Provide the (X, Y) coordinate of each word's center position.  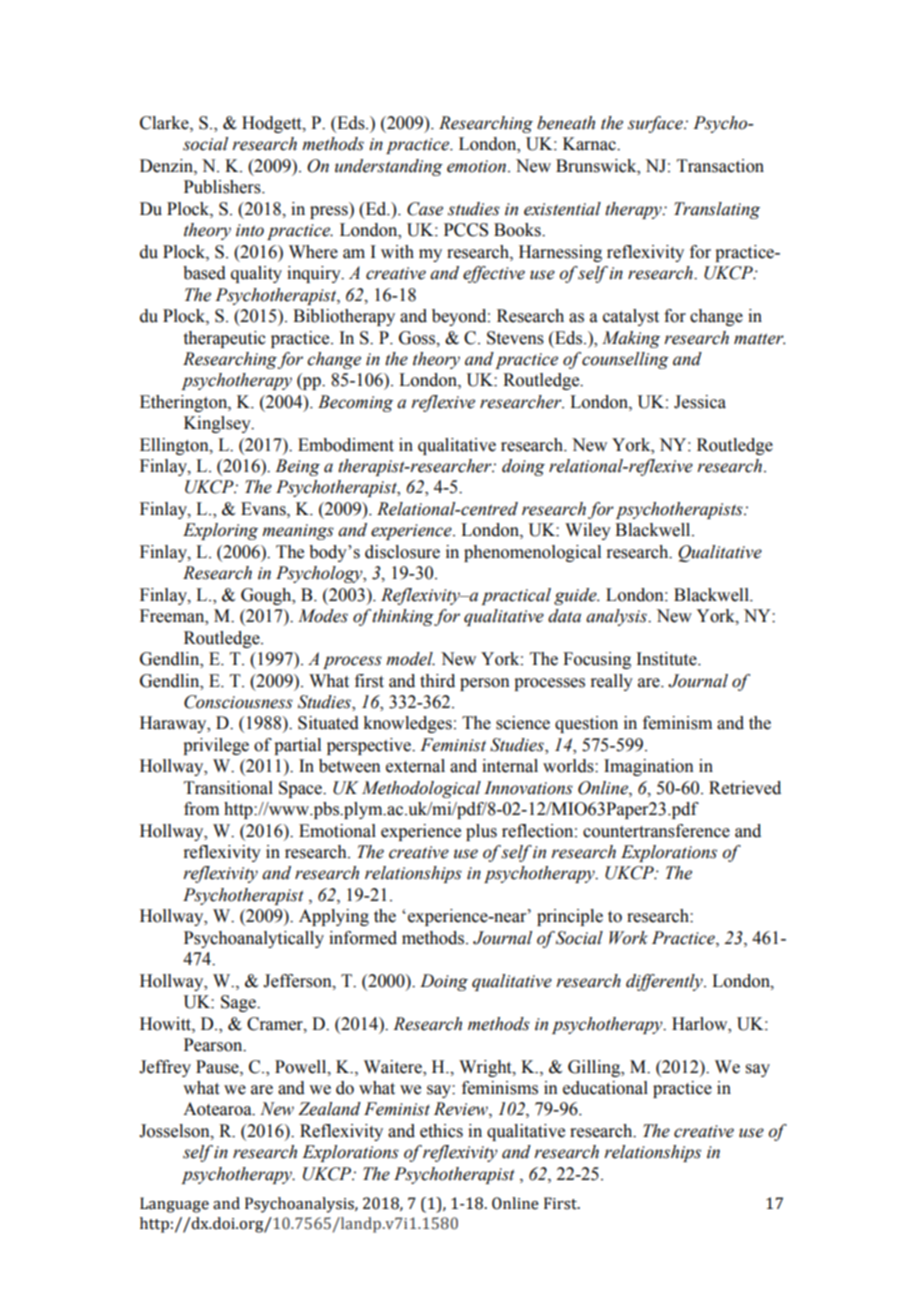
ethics (441, 1131)
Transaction (720, 166)
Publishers (223, 187)
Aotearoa (218, 1109)
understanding (389, 167)
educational (605, 1088)
